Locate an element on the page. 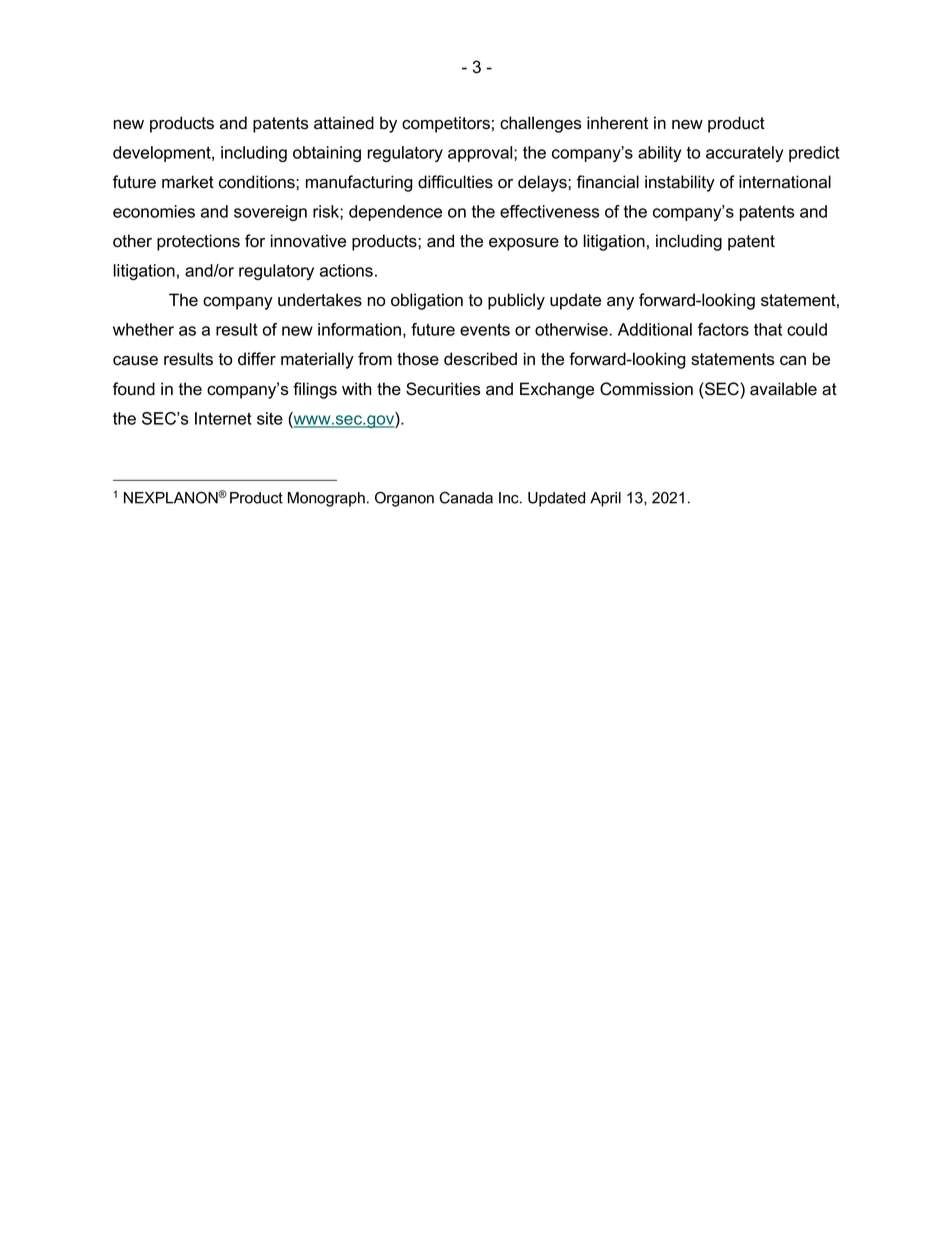 The height and width of the document is (1233, 952). factors is located at coordinates (723, 329).
